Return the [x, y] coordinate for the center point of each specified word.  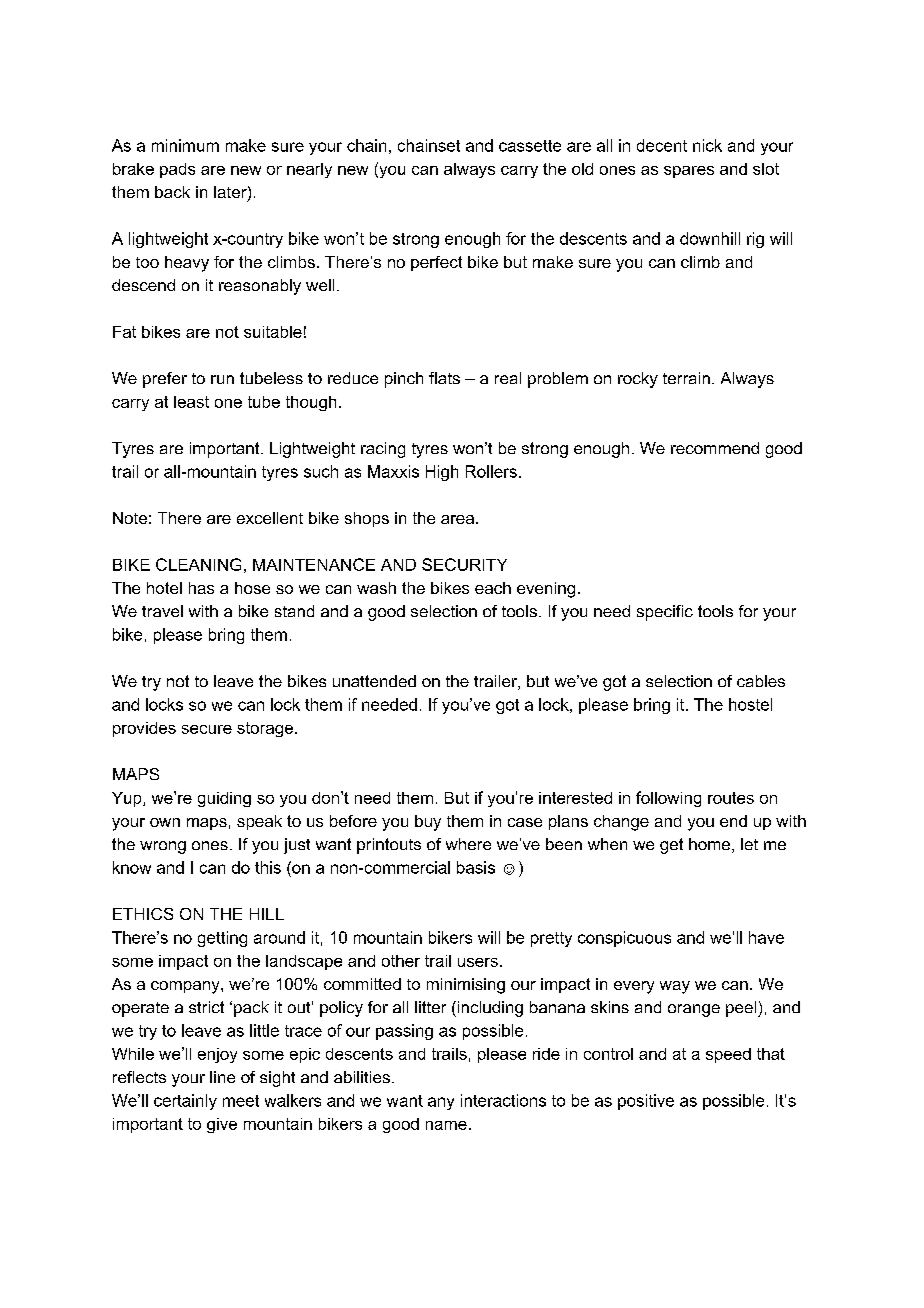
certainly [185, 1102]
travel [162, 611]
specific [665, 613]
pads [177, 170]
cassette [530, 146]
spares [689, 172]
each [493, 588]
